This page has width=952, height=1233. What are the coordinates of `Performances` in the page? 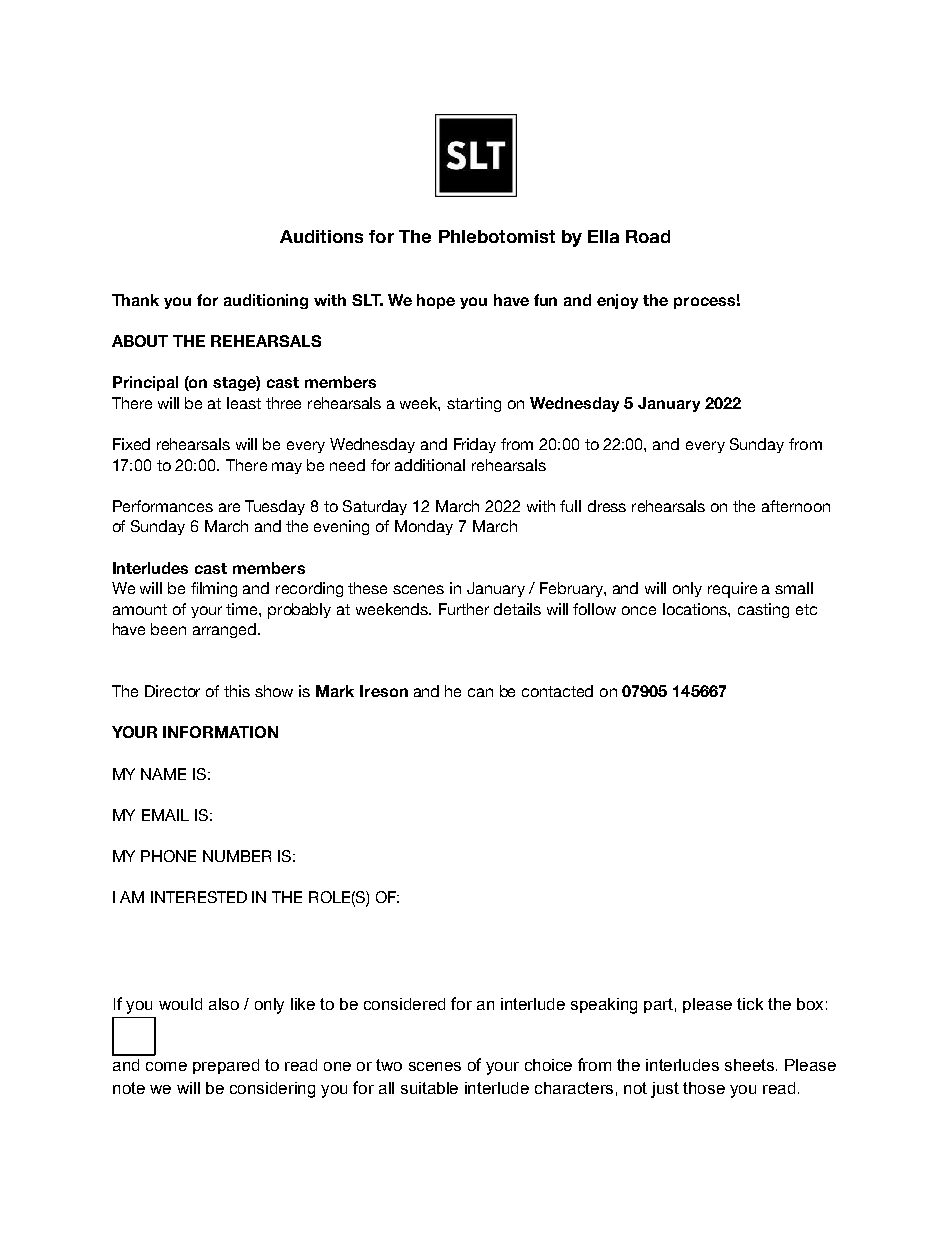 It's located at (163, 506).
